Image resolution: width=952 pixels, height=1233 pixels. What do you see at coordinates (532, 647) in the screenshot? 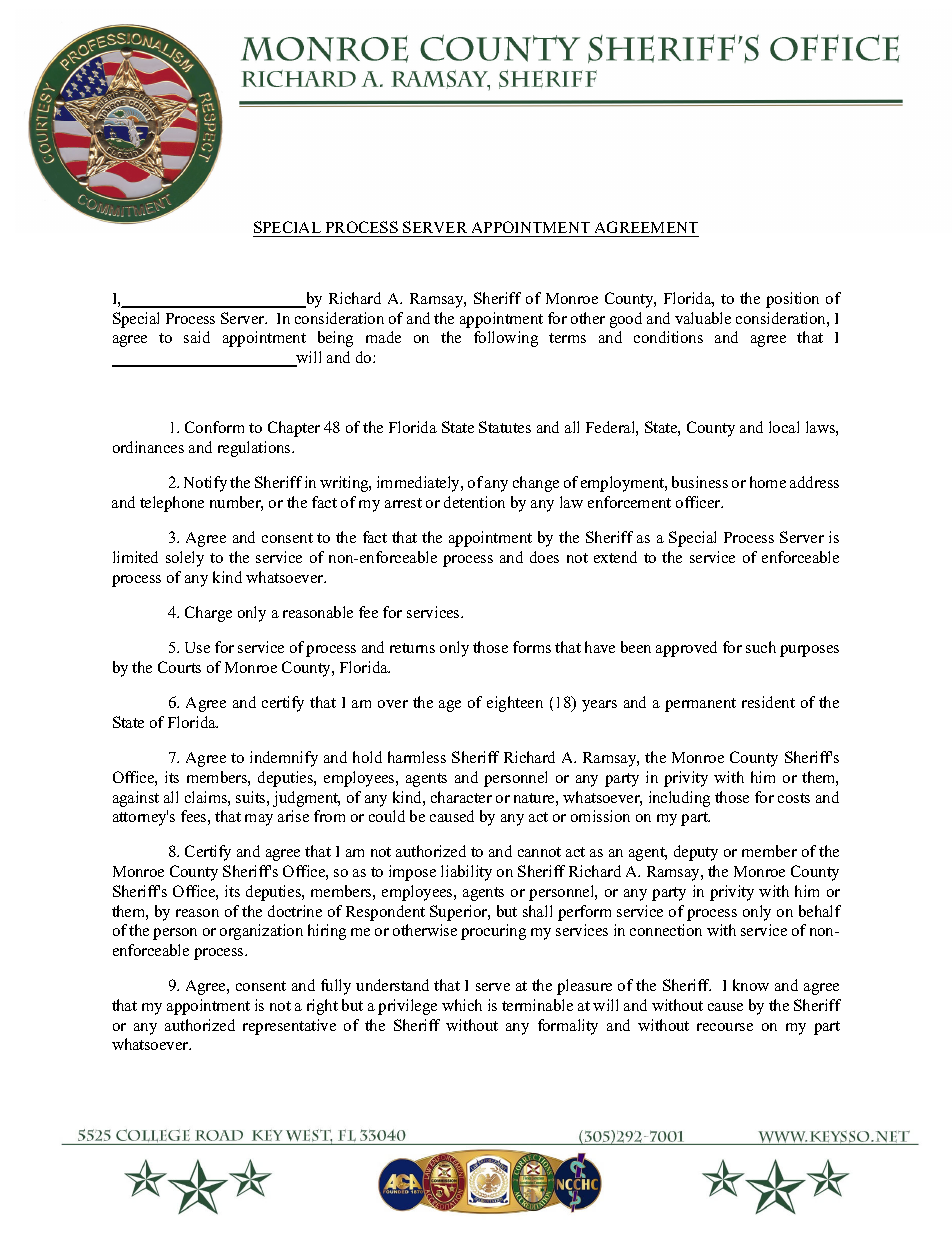
I see `forms` at bounding box center [532, 647].
